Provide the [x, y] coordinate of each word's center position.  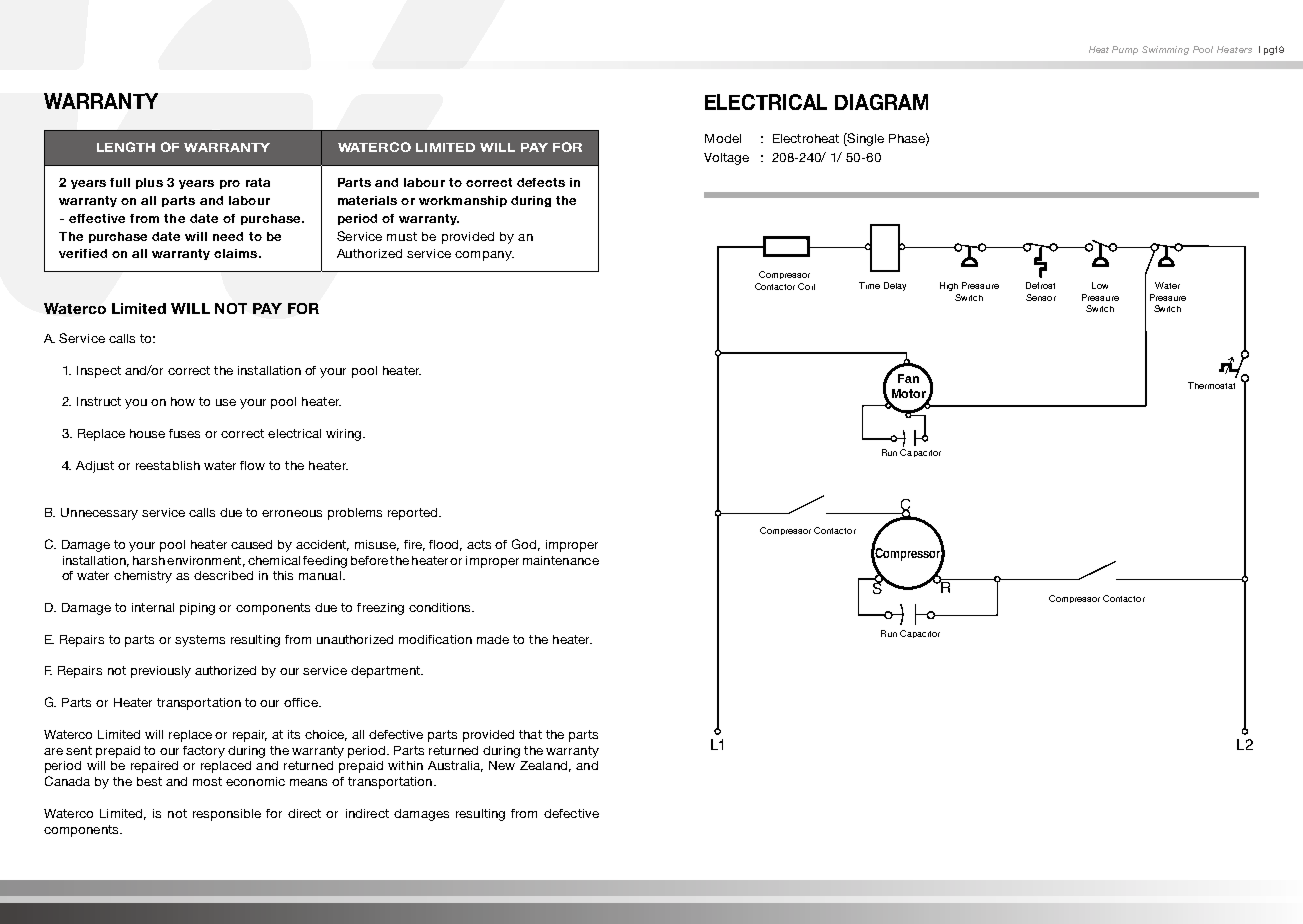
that [530, 734]
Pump [1125, 50]
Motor [910, 395]
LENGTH [126, 147]
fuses [184, 433]
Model [723, 138]
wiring [345, 435]
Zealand [543, 765]
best [149, 781]
